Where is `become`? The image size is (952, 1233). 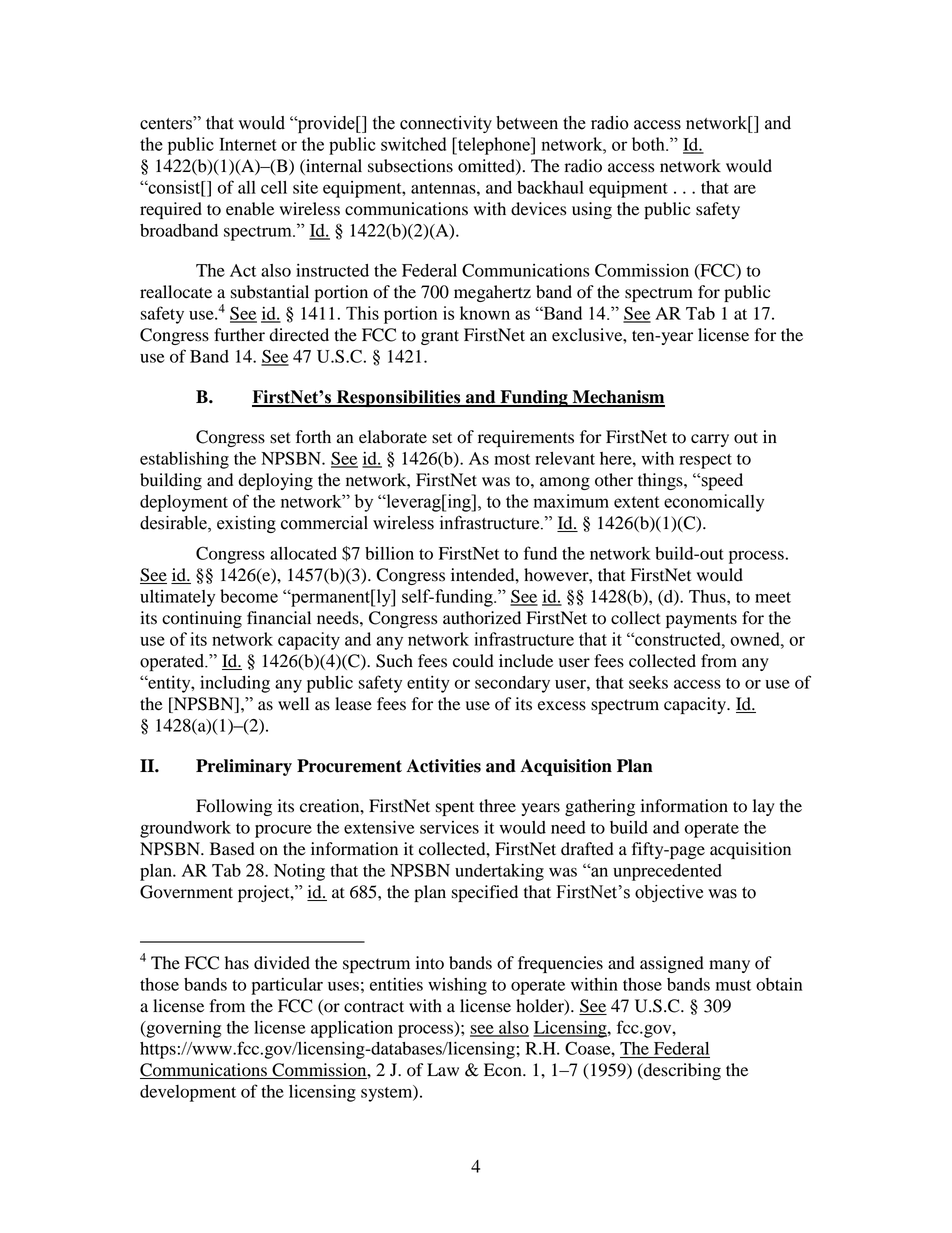
become is located at coordinates (249, 596).
